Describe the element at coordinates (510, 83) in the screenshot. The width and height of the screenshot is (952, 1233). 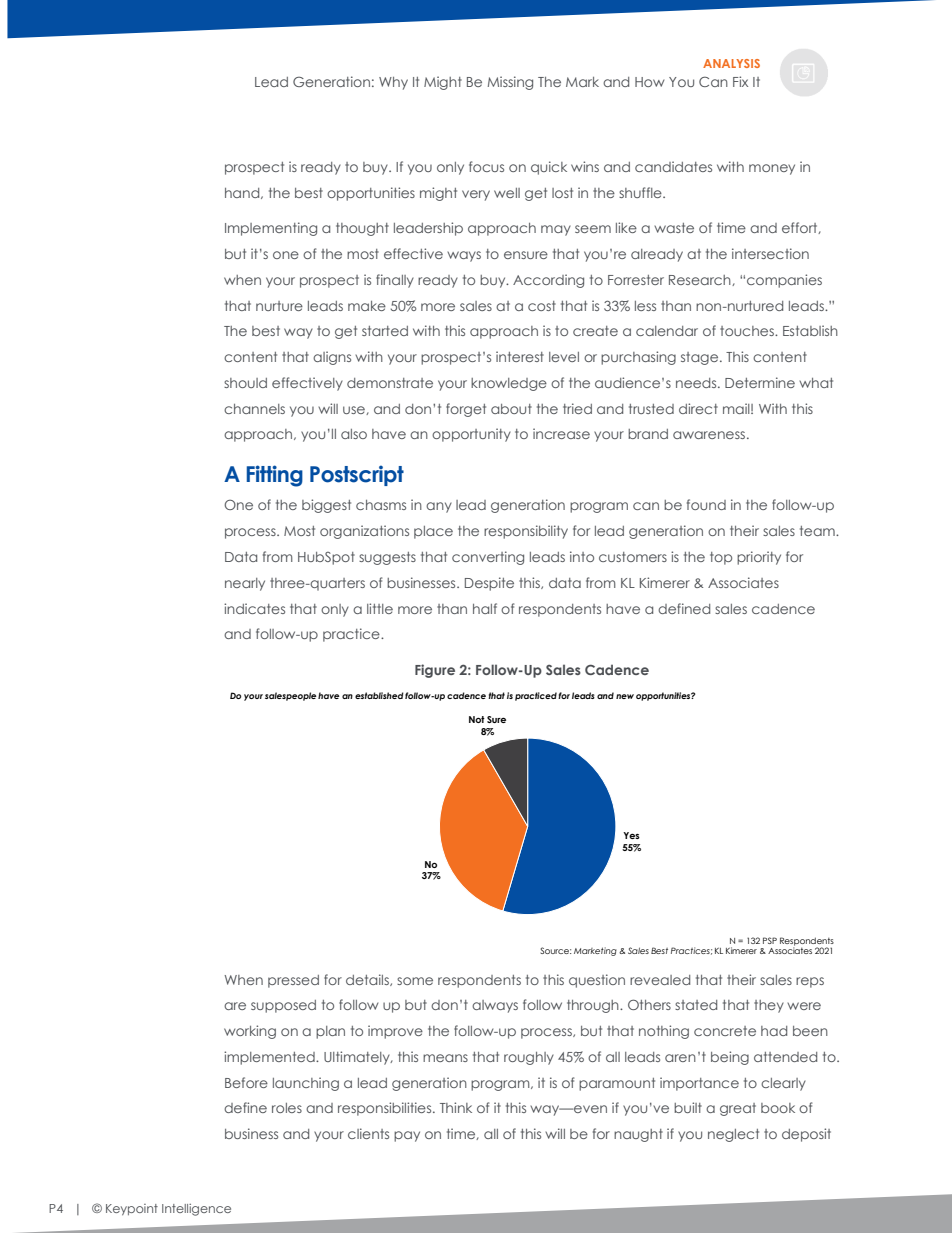
I see `Missing` at that location.
